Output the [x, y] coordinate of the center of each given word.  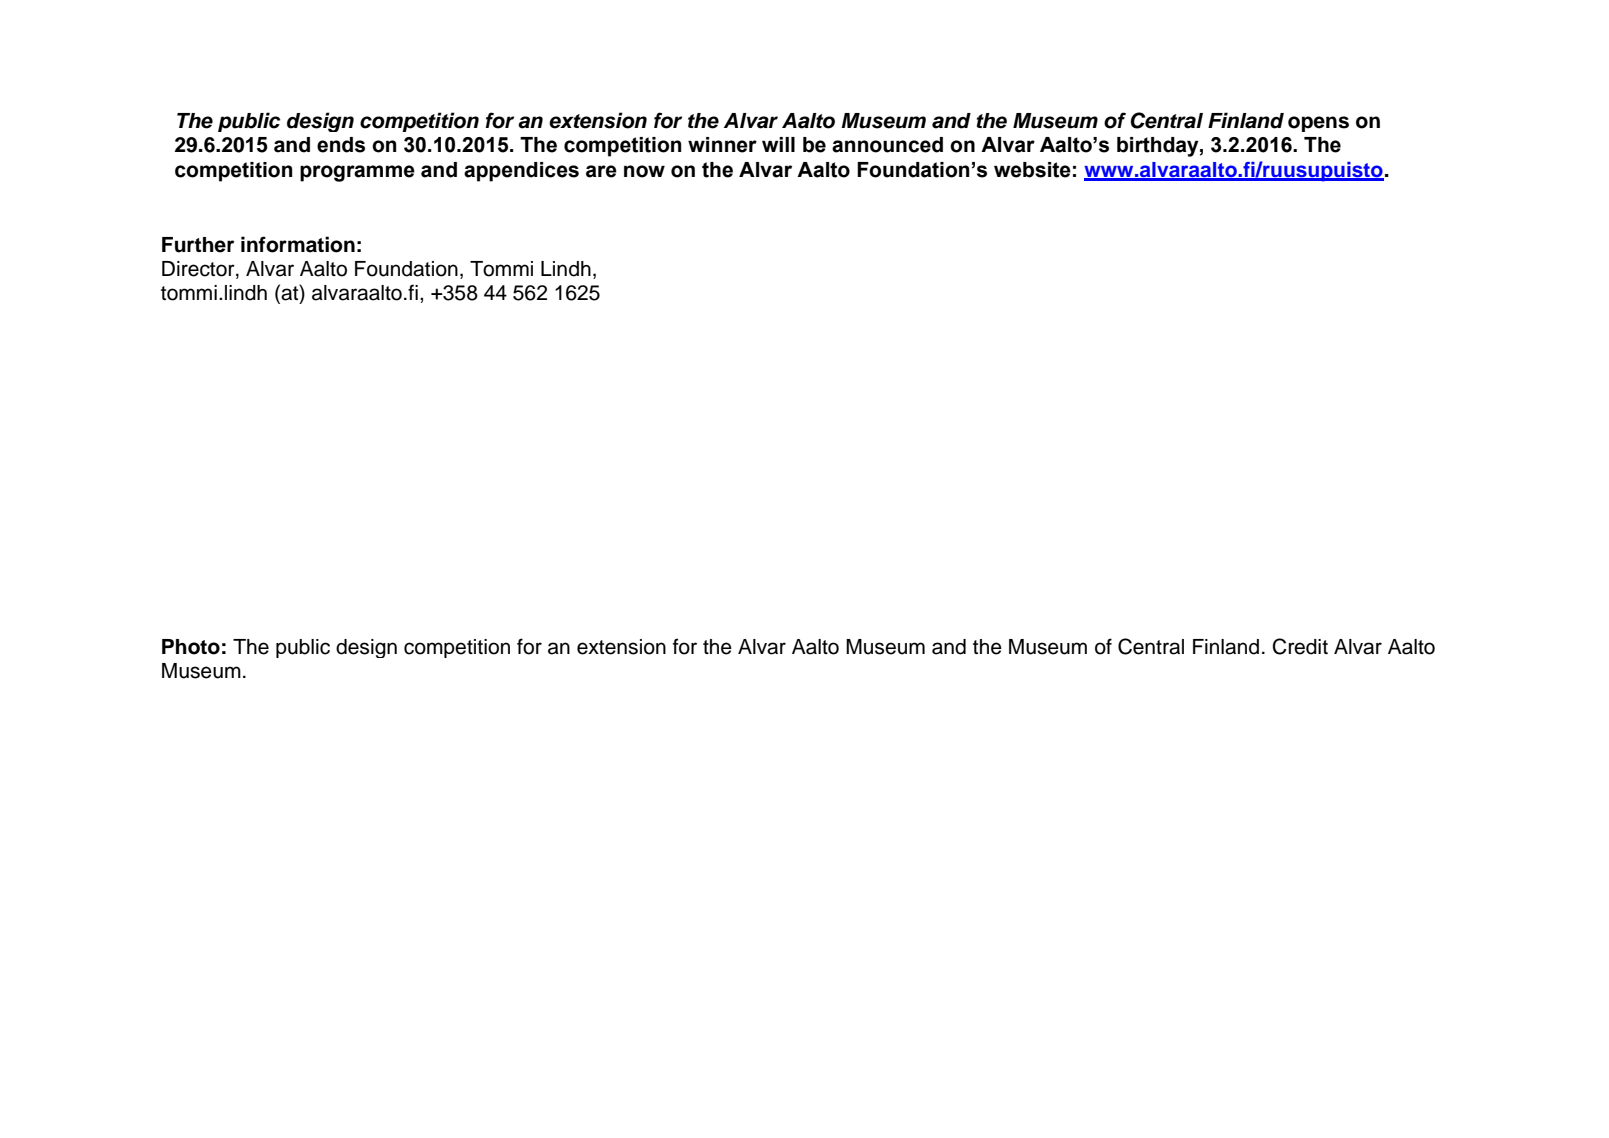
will [778, 144]
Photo [191, 647]
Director [199, 269]
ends [341, 145]
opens [1318, 124]
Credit [1300, 646]
